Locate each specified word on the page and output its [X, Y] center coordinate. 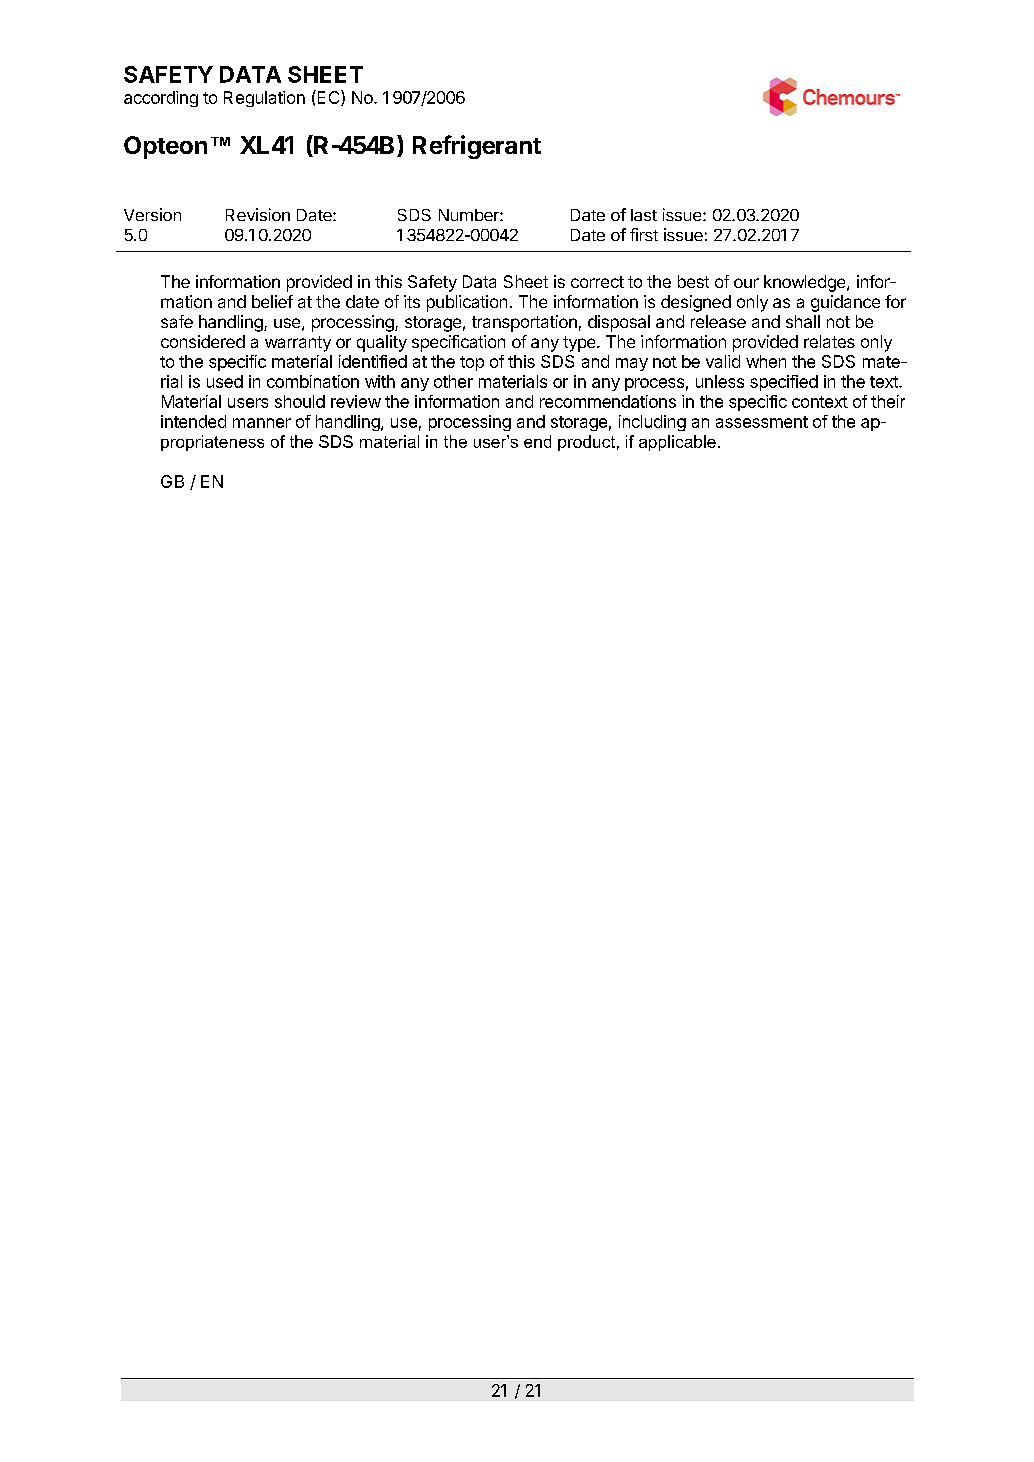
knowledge [806, 283]
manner [262, 423]
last [644, 215]
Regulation [264, 99]
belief [272, 301]
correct [597, 282]
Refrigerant [477, 147]
